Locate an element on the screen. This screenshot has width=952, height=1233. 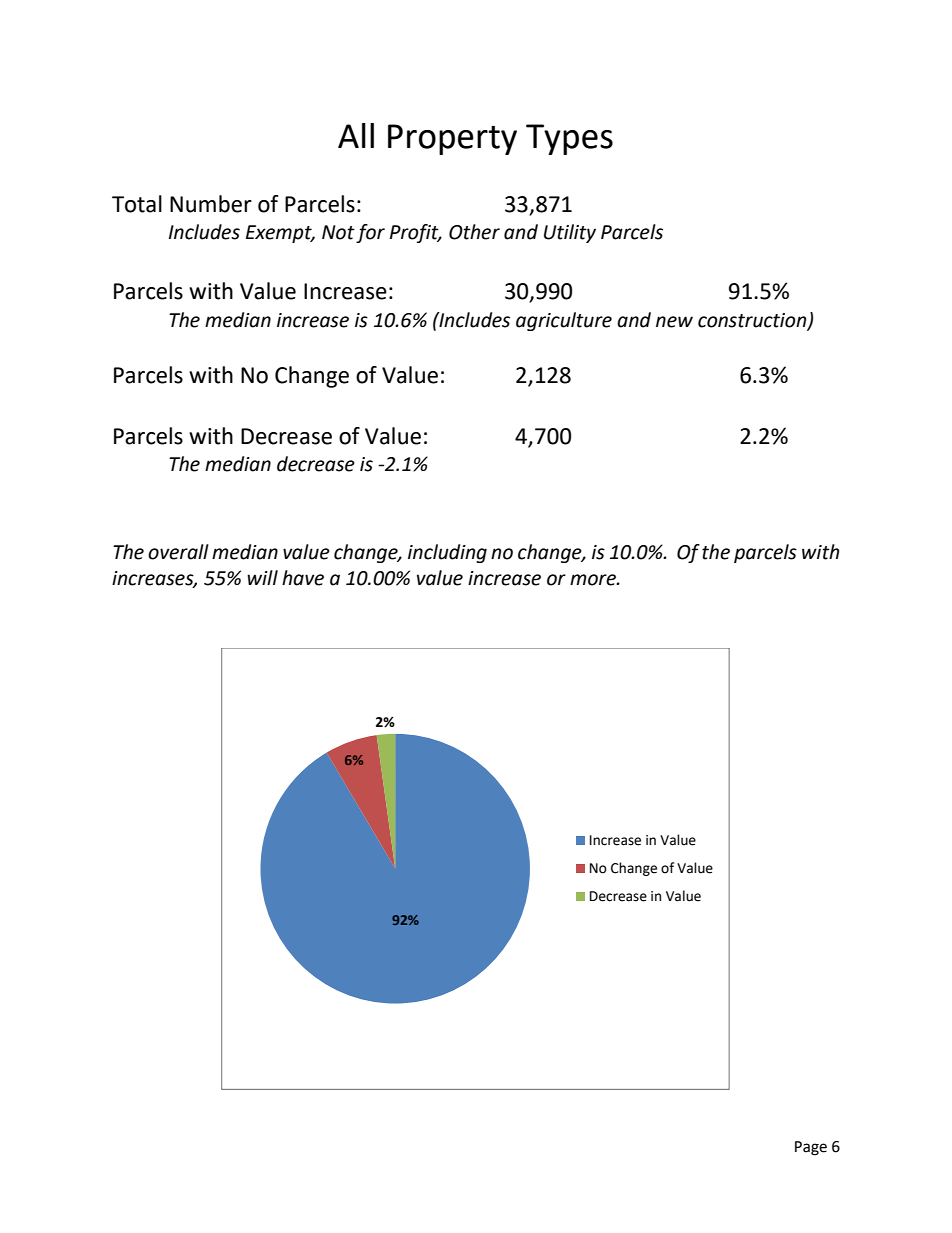
Number is located at coordinates (211, 204).
